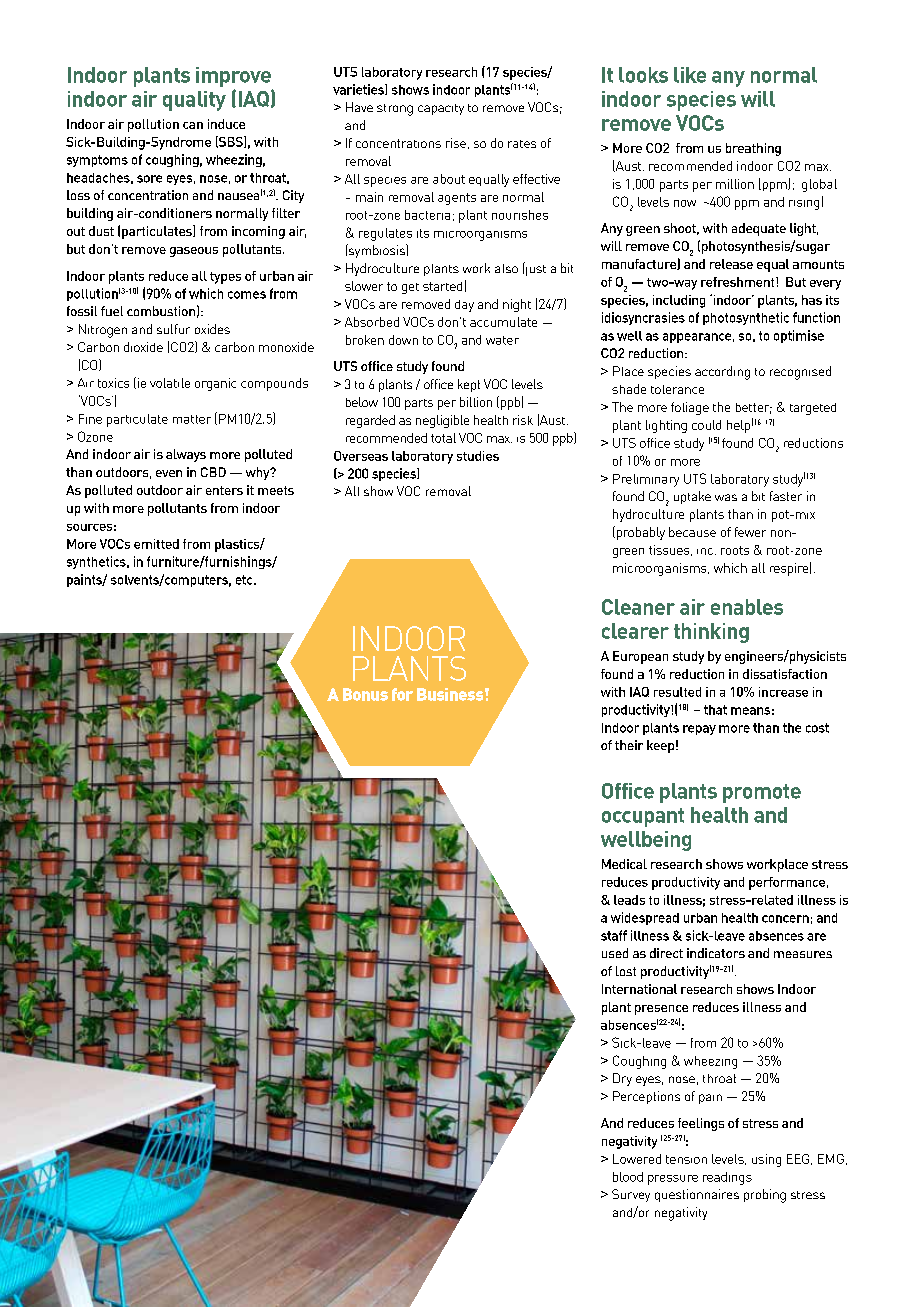 The height and width of the screenshot is (1308, 924). I want to click on repay, so click(699, 730).
